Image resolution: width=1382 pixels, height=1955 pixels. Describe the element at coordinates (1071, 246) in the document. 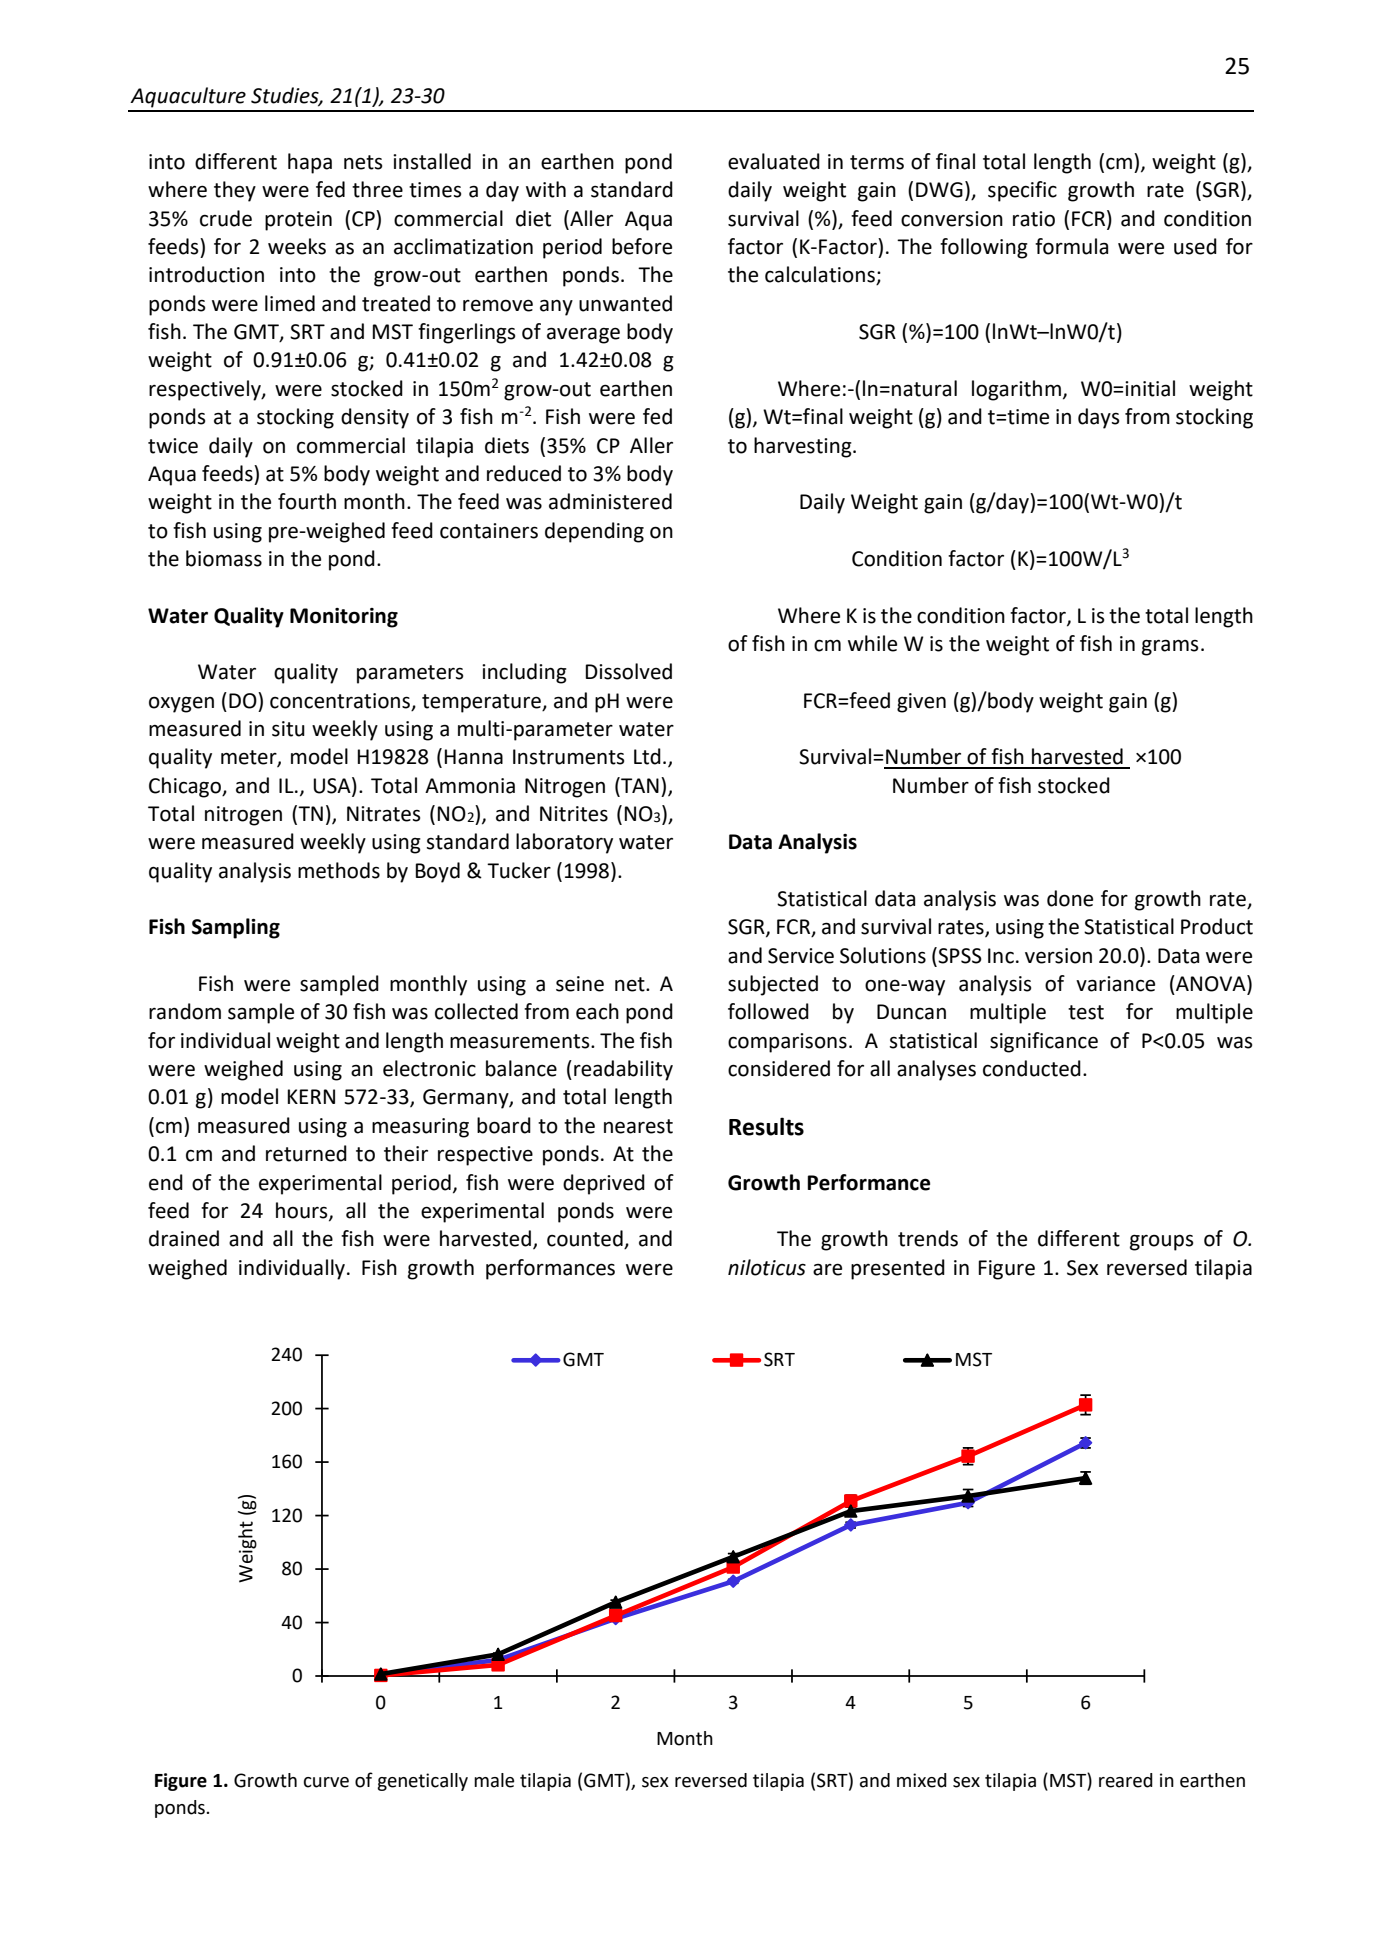

I see `formula` at that location.
